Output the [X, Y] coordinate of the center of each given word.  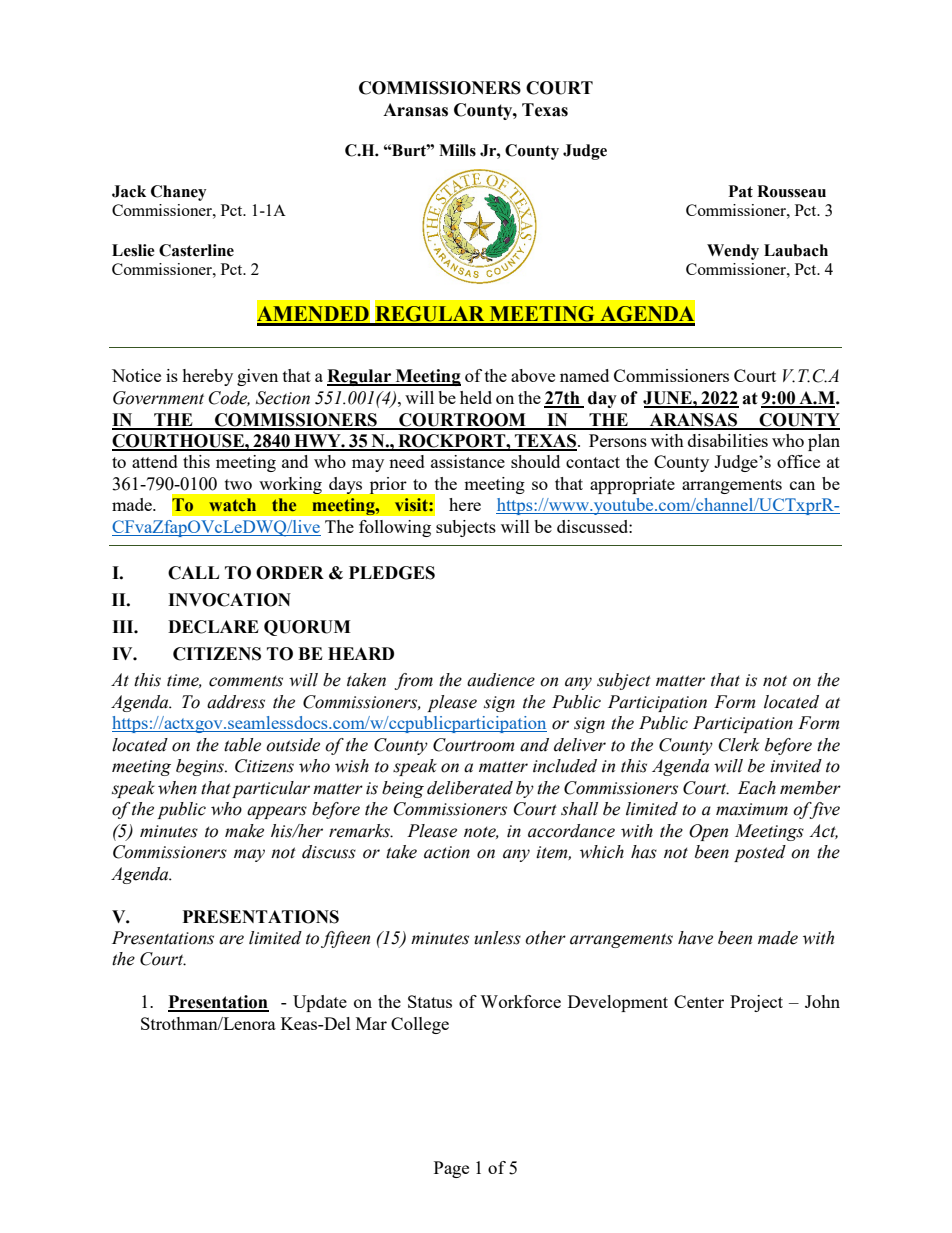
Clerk [739, 745]
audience [501, 680]
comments [246, 681]
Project [756, 1003]
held [476, 397]
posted [760, 853]
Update [320, 1003]
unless [497, 938]
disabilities [728, 440]
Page [451, 1169]
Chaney [179, 193]
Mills [457, 150]
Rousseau [791, 191]
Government [158, 398]
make [244, 831]
